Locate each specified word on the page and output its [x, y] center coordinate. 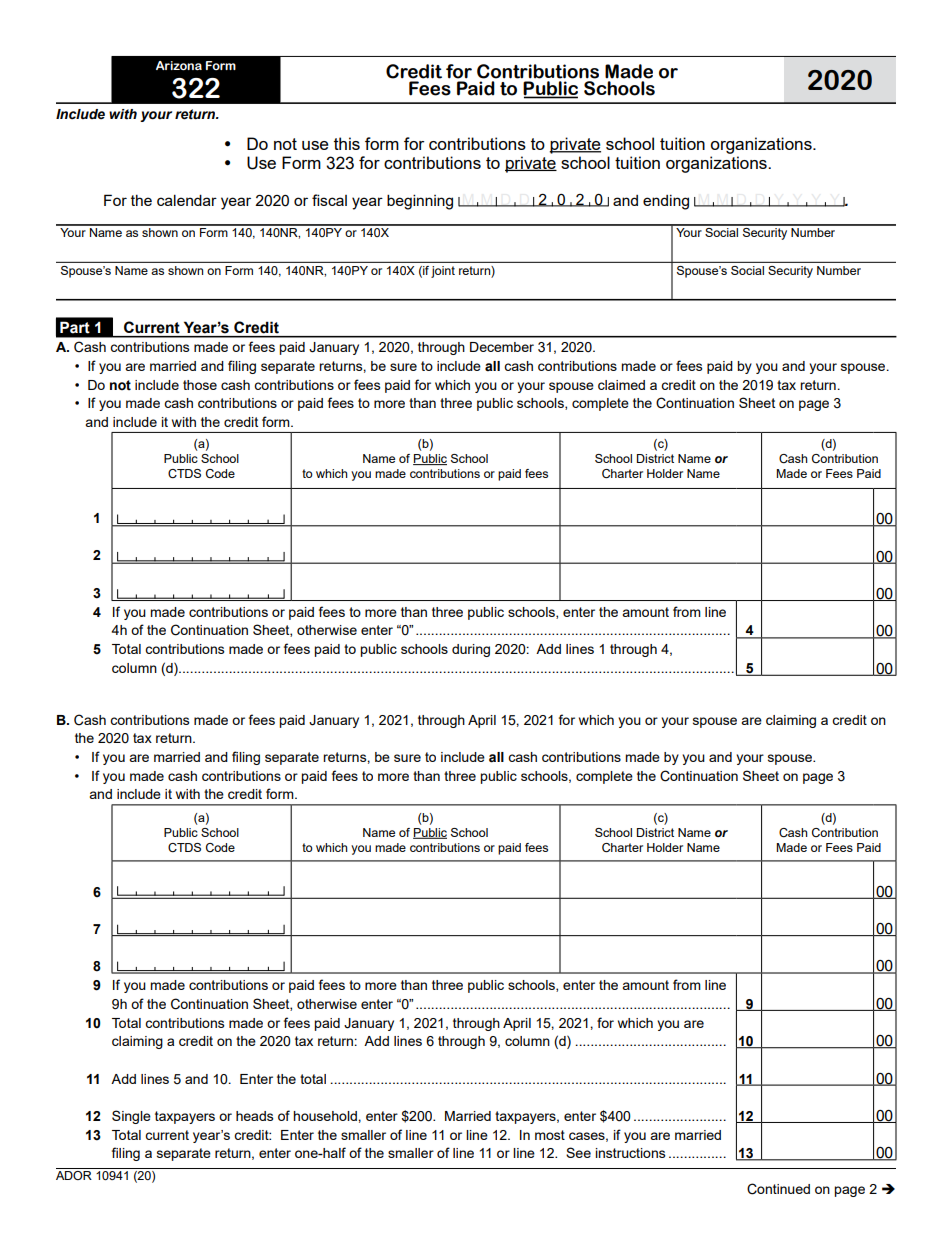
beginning [420, 202]
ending [666, 202]
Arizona [179, 65]
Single [131, 1117]
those [200, 385]
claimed [621, 385]
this [347, 143]
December [502, 347]
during [471, 650]
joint [443, 272]
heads [255, 1116]
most [550, 1135]
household [326, 1116]
